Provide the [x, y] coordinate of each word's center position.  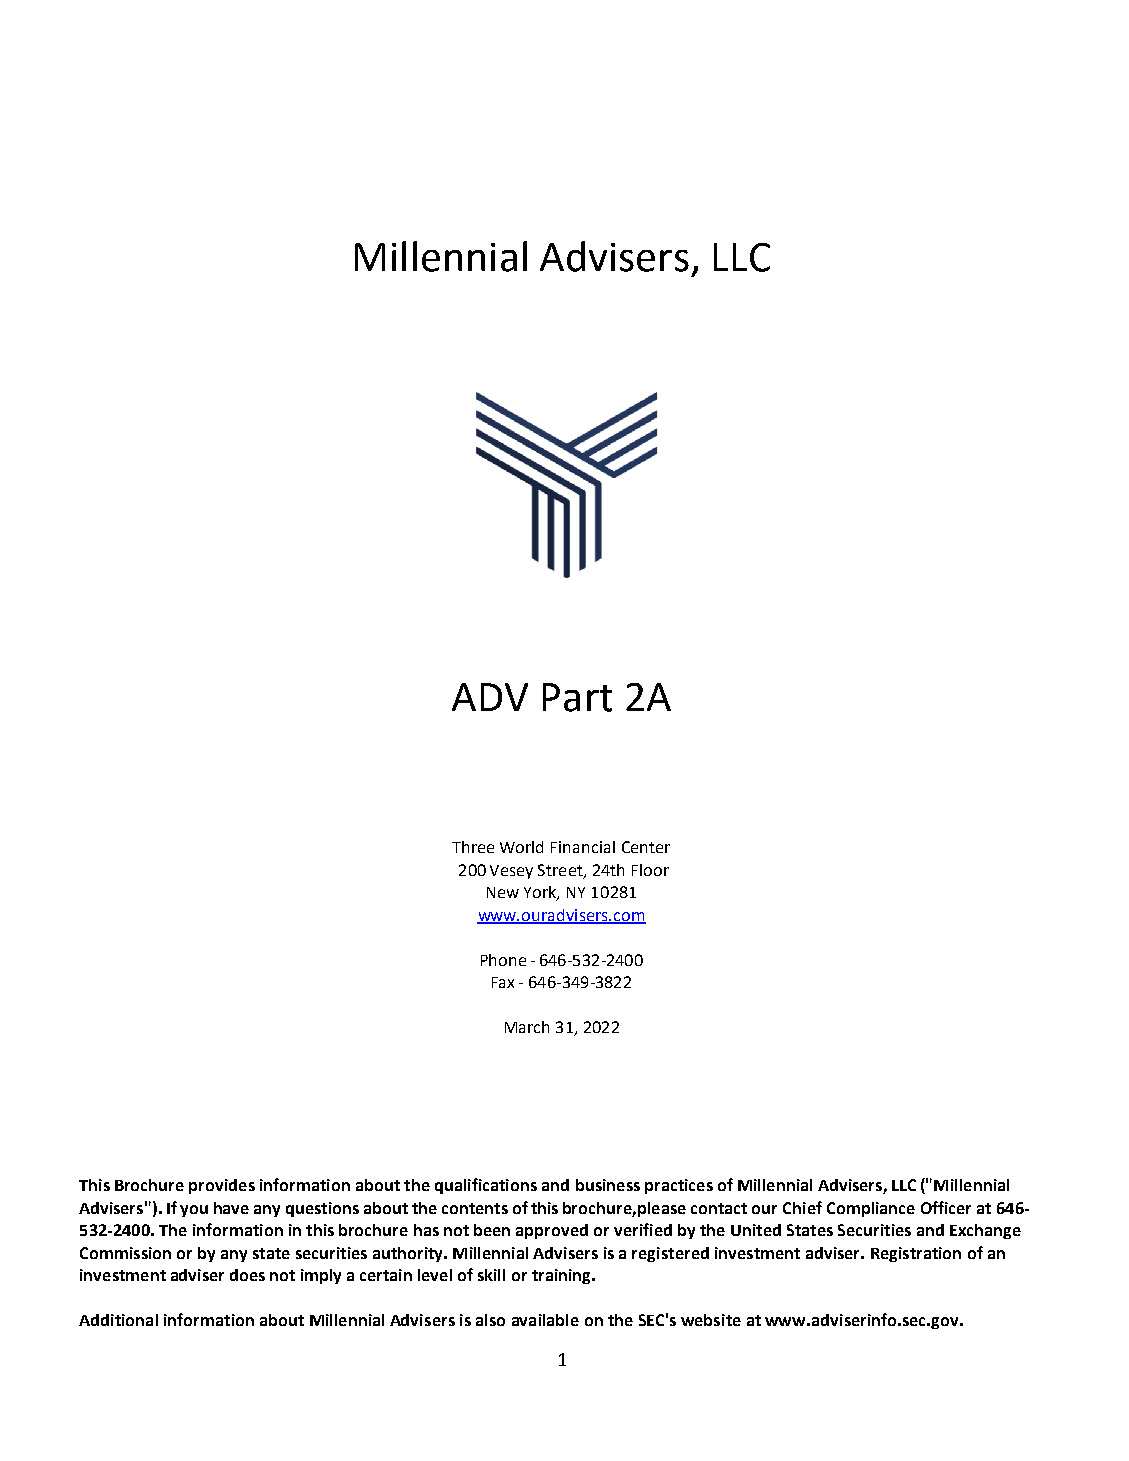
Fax [503, 982]
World [521, 847]
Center [646, 847]
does [247, 1275]
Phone [503, 960]
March [527, 1027]
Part [577, 697]
